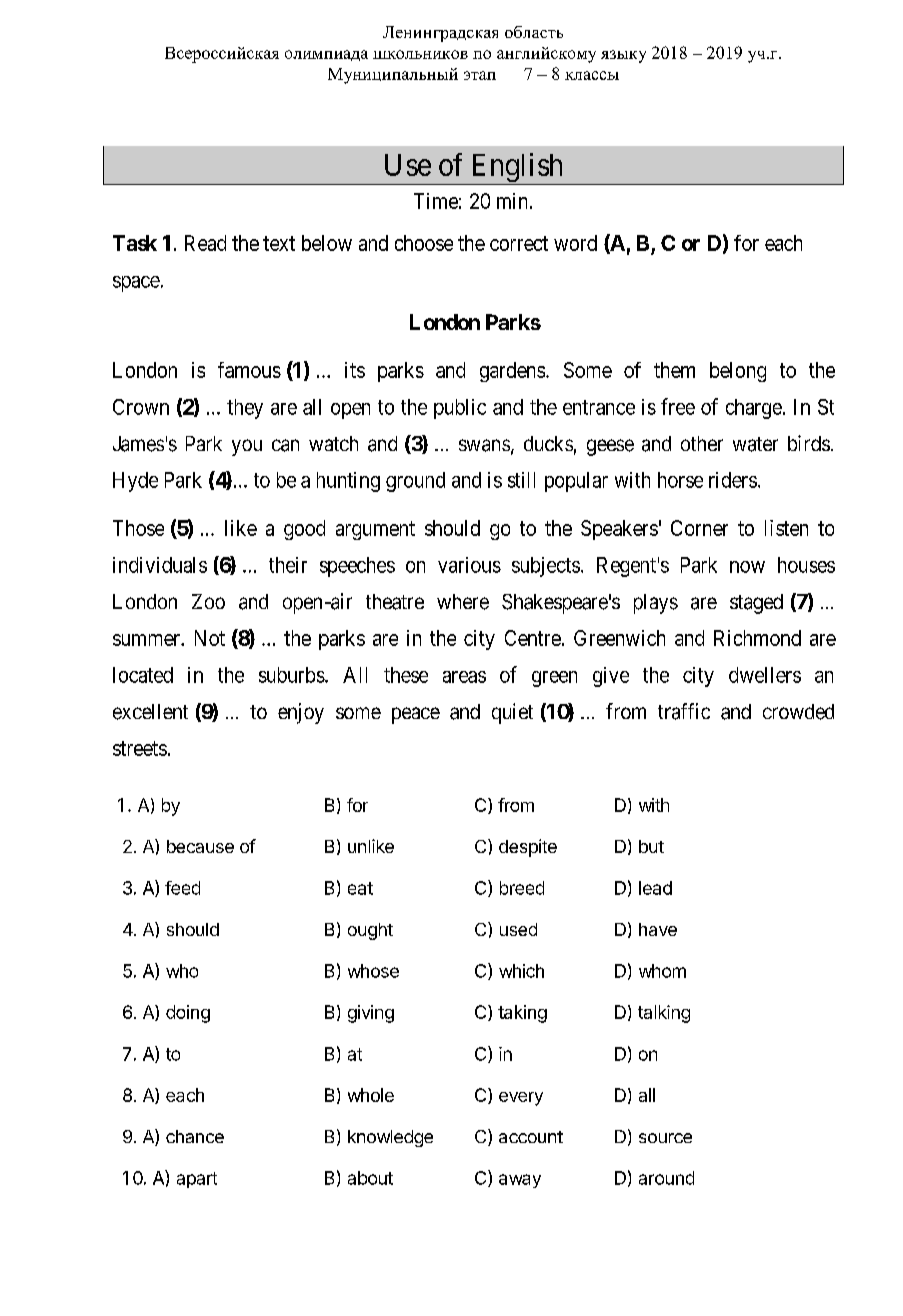 This screenshot has height=1316, width=903. I want to click on chance, so click(195, 1136).
